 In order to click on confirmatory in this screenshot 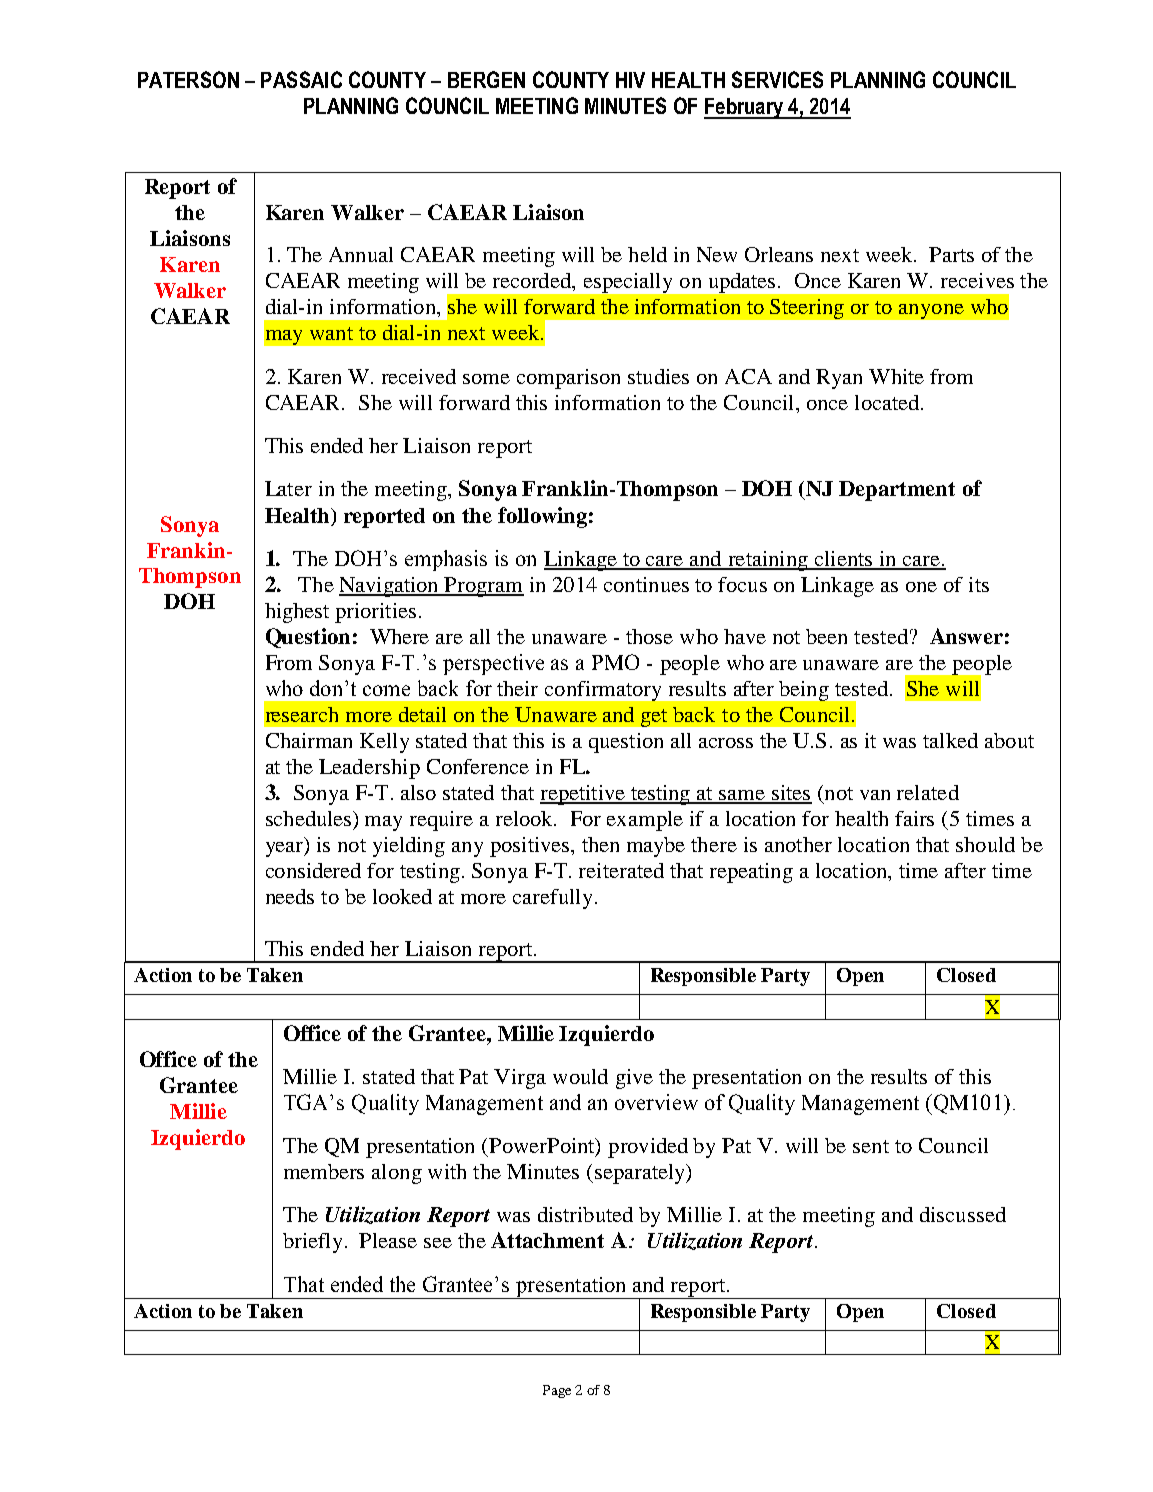, I will do `click(603, 691)`.
